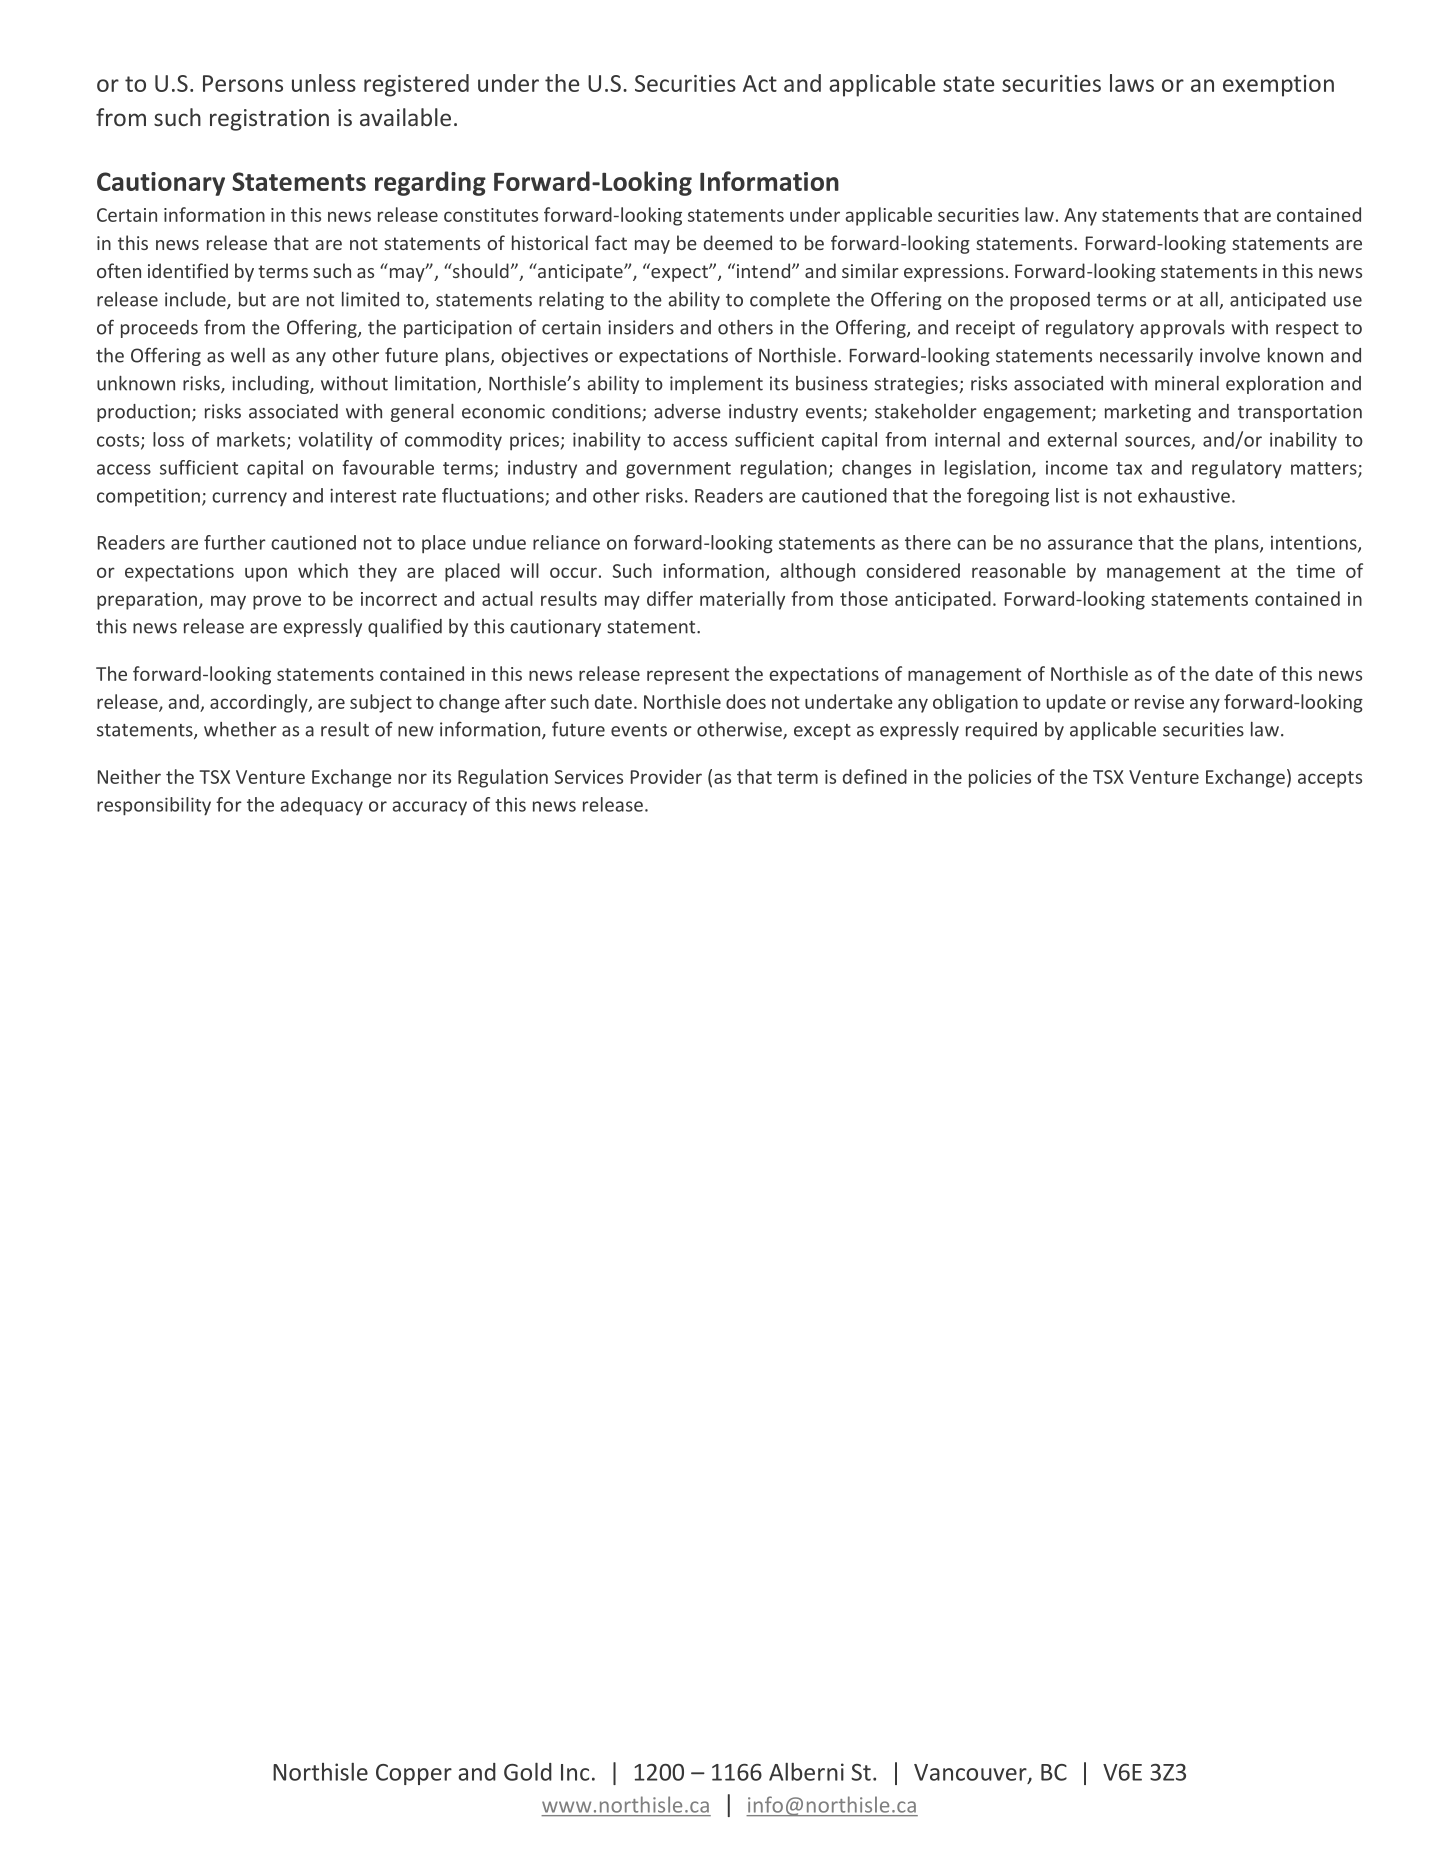  I want to click on Gold, so click(528, 1771).
